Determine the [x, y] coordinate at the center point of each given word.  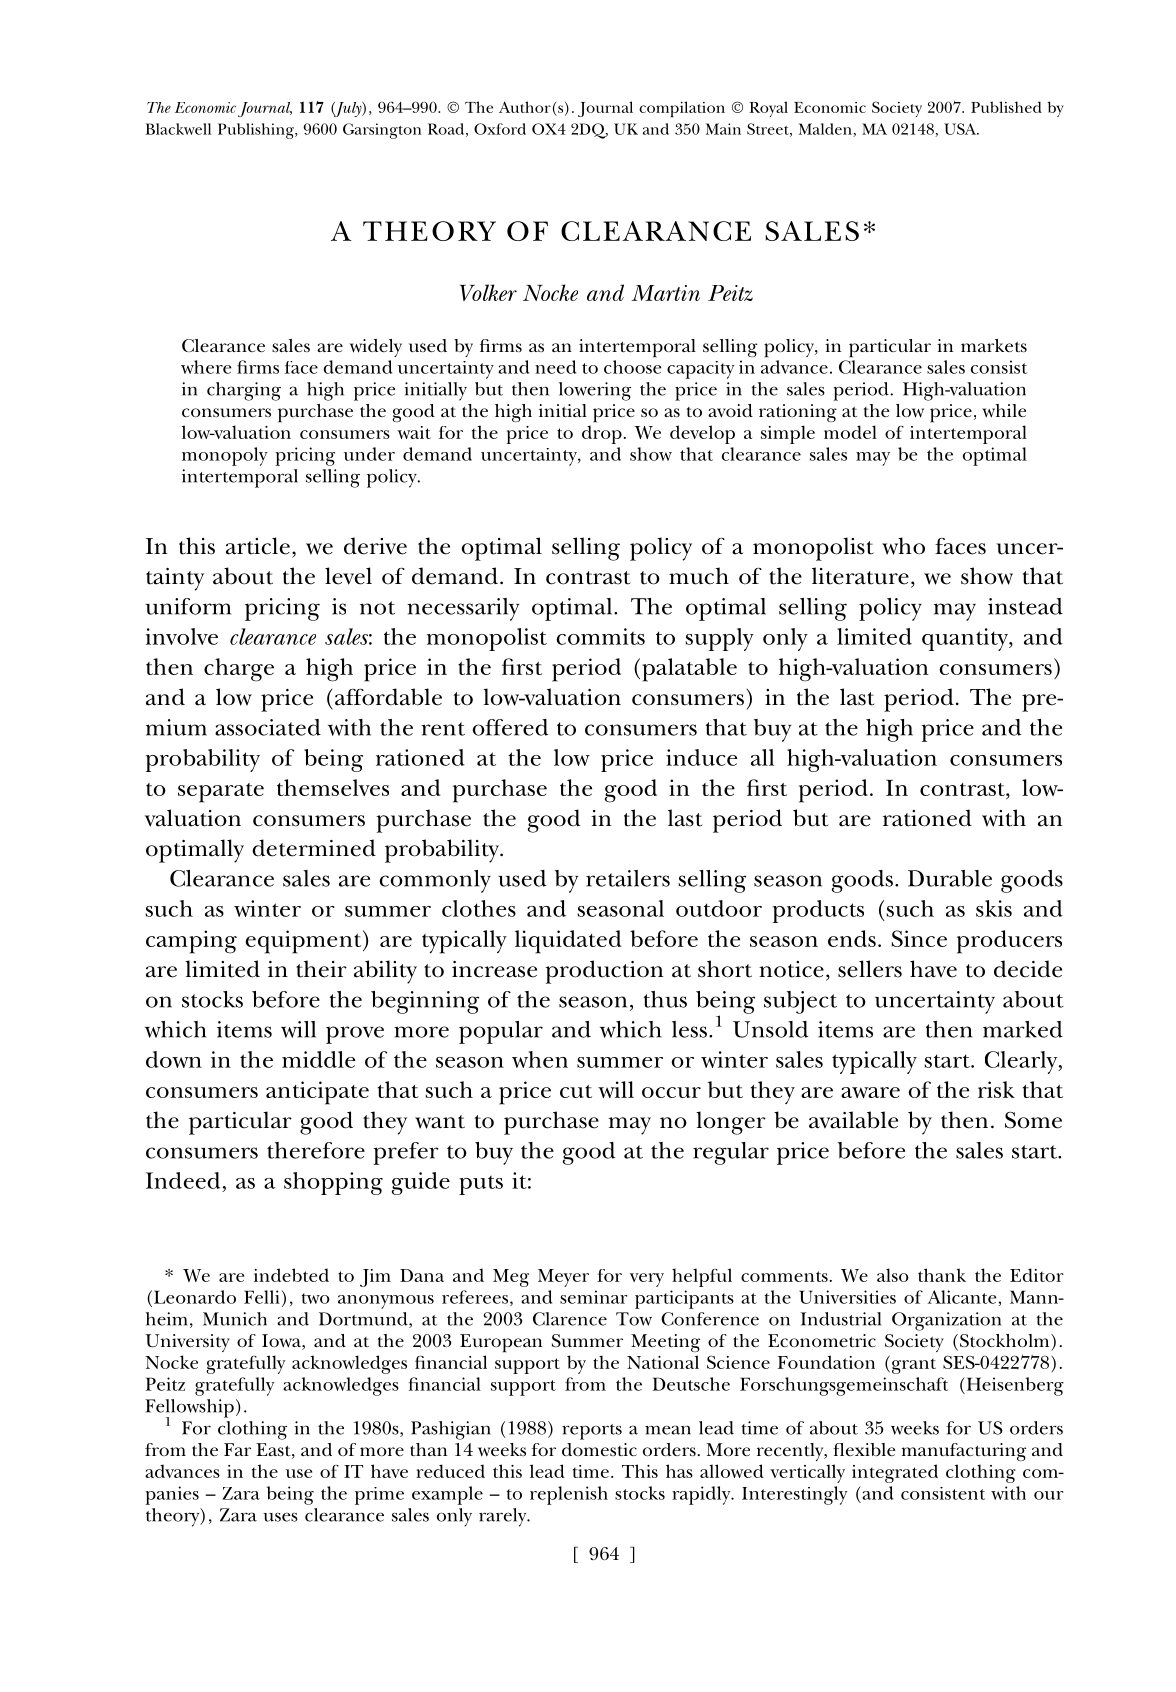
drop [602, 434]
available [853, 1120]
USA [961, 129]
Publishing [257, 131]
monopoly [225, 456]
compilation [682, 109]
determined [314, 848]
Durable [950, 878]
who [903, 546]
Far [237, 1449]
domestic [599, 1449]
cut [576, 1091]
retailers [628, 878]
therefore [316, 1150]
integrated [895, 1473]
